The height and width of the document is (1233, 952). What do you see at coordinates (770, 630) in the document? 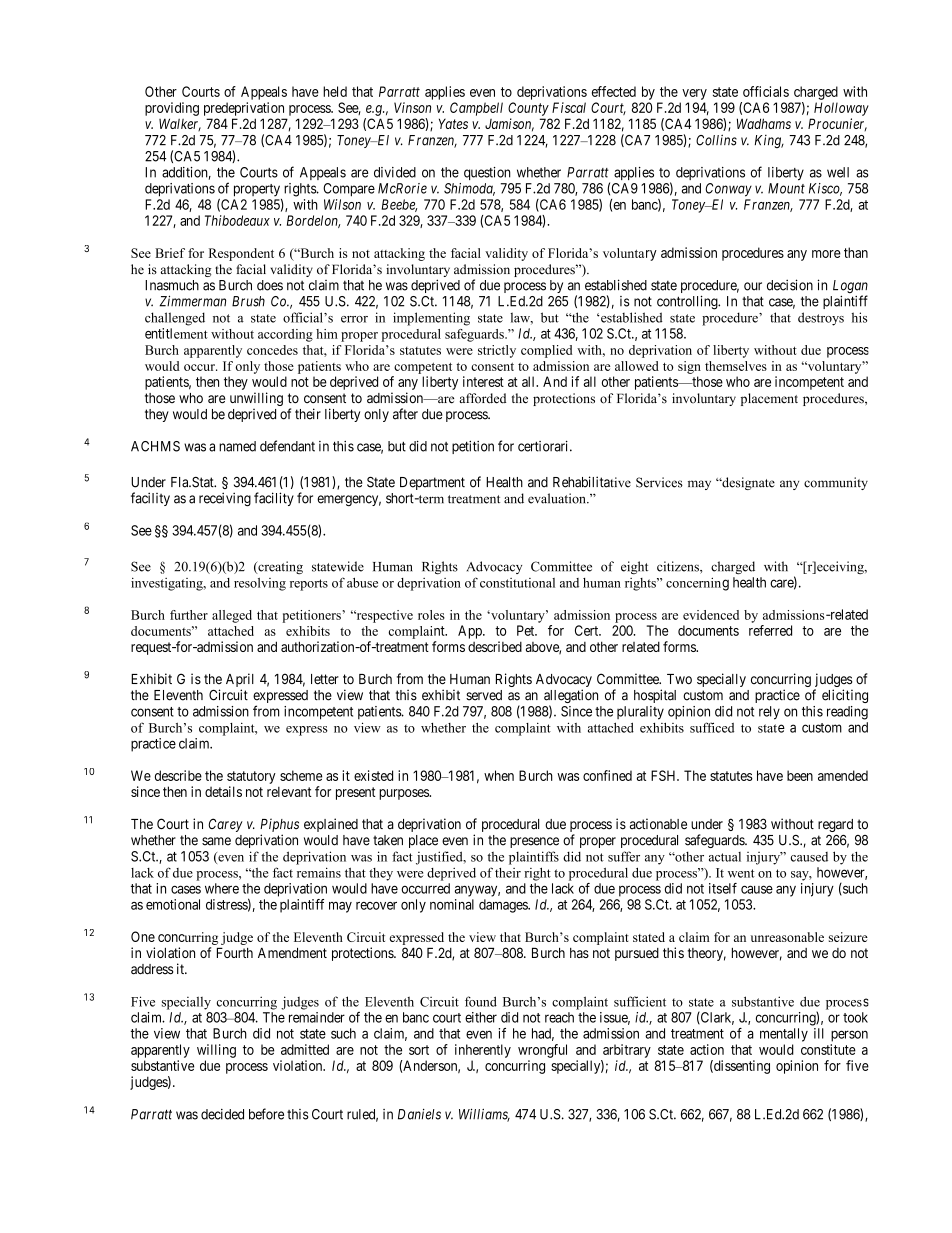
I see `referred` at bounding box center [770, 630].
